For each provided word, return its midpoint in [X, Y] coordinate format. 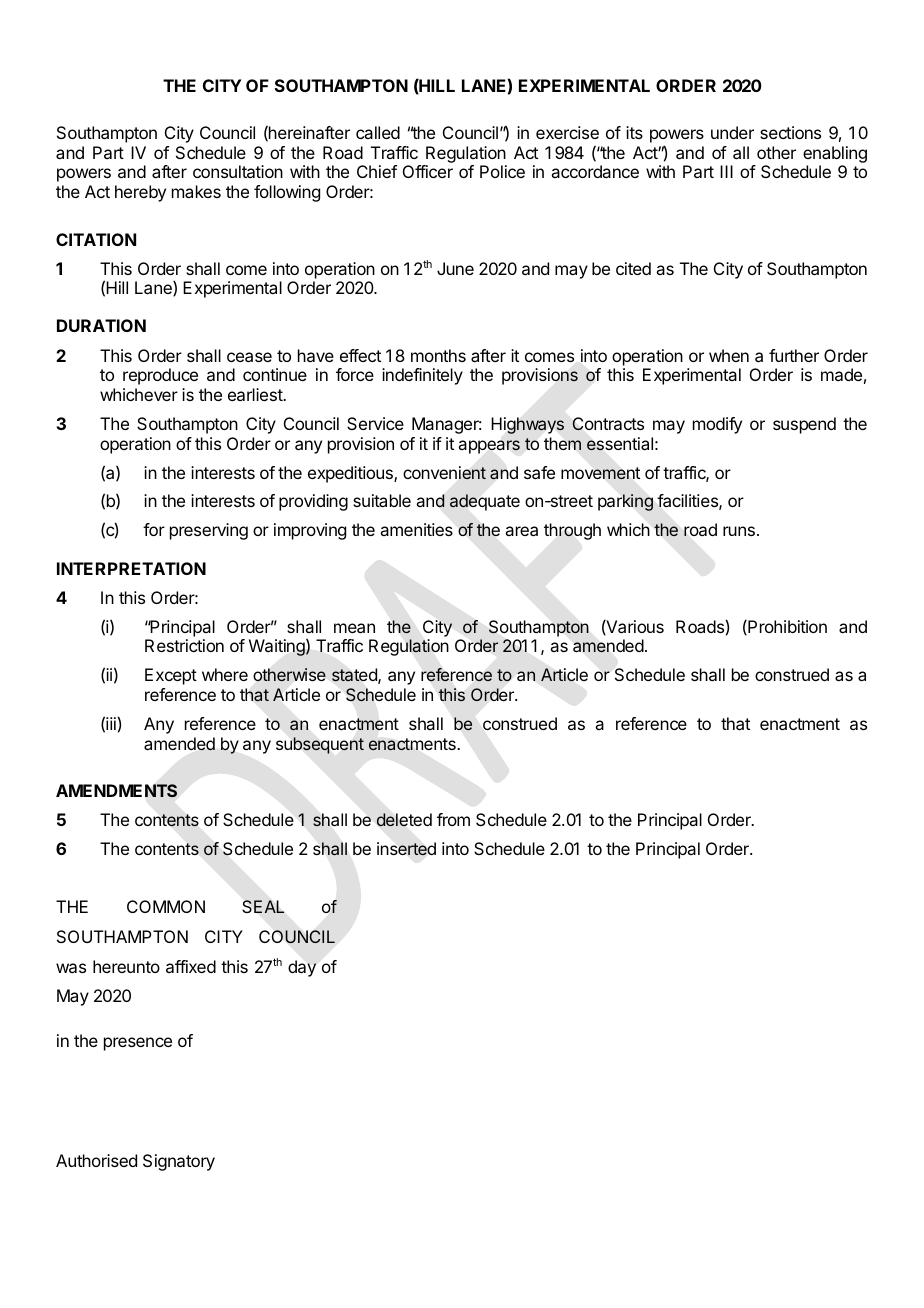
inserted [406, 849]
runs [739, 531]
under [732, 132]
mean [354, 628]
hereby [140, 193]
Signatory [179, 1162]
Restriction [184, 645]
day [302, 968]
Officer [428, 171]
